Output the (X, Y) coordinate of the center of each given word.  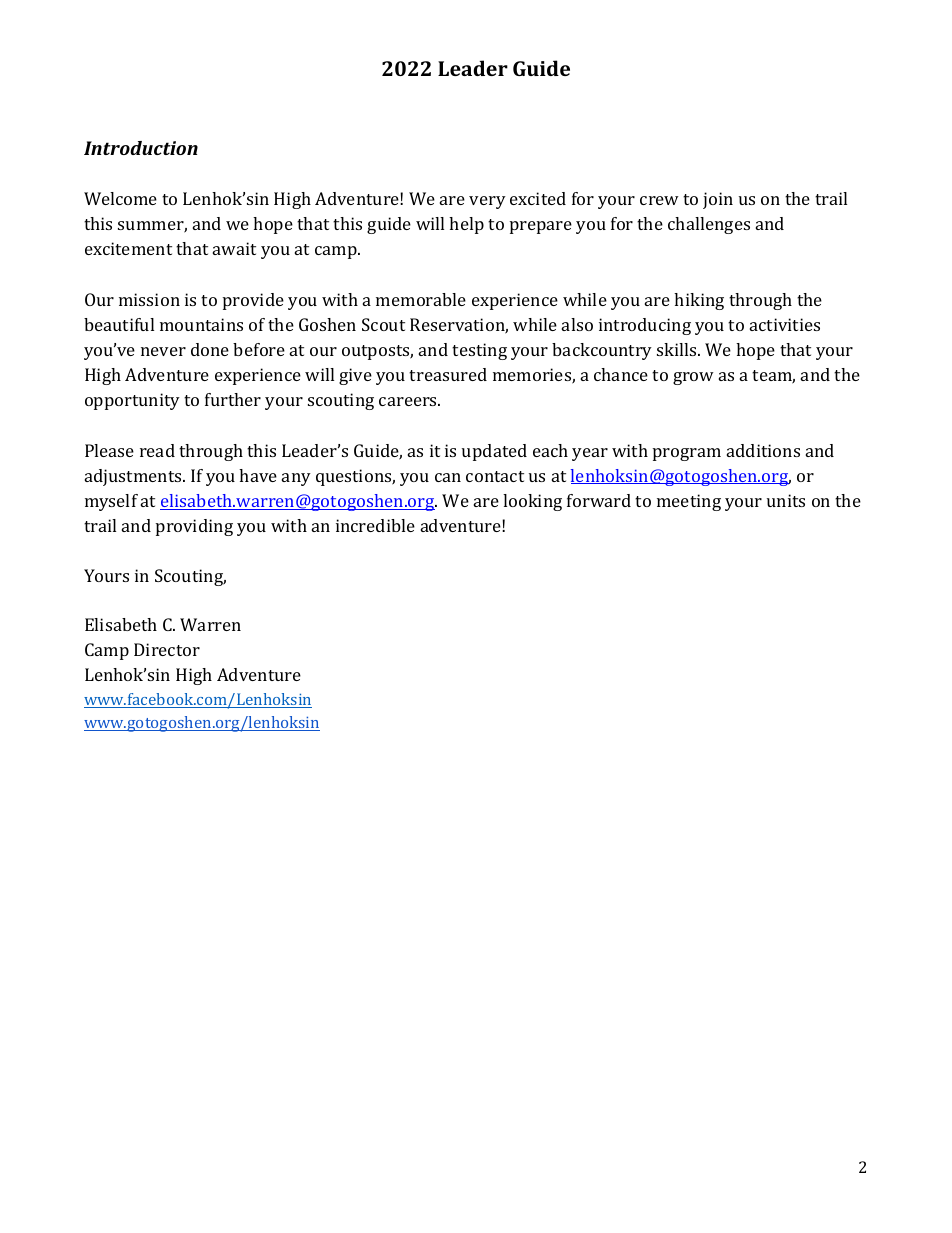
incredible (375, 525)
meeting (689, 502)
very (487, 202)
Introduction (141, 148)
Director (167, 649)
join (718, 200)
